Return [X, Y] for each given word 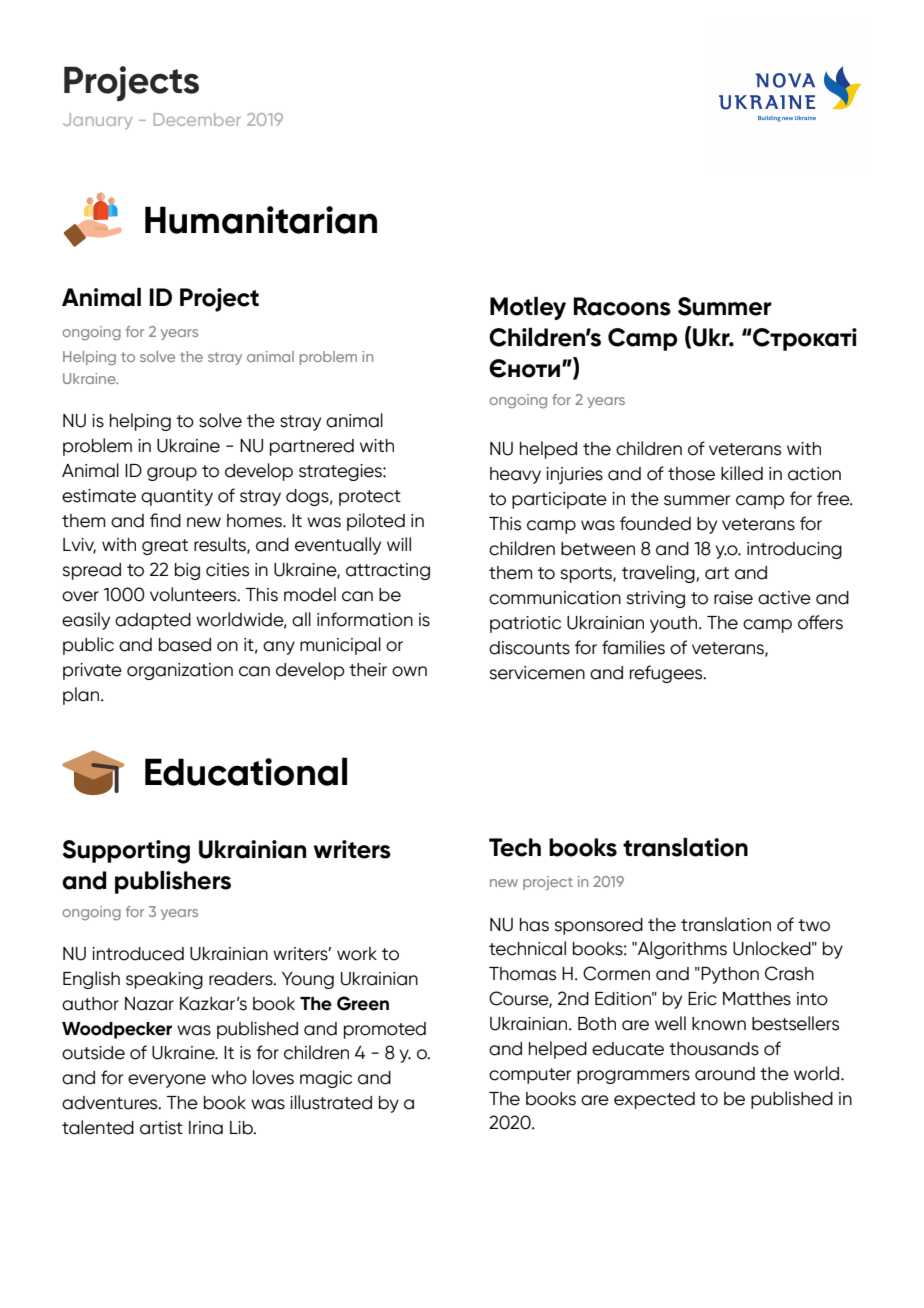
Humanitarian [261, 220]
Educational [246, 771]
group [172, 474]
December [197, 119]
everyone [167, 1081]
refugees [667, 674]
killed [742, 473]
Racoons [622, 306]
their [368, 670]
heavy [515, 475]
